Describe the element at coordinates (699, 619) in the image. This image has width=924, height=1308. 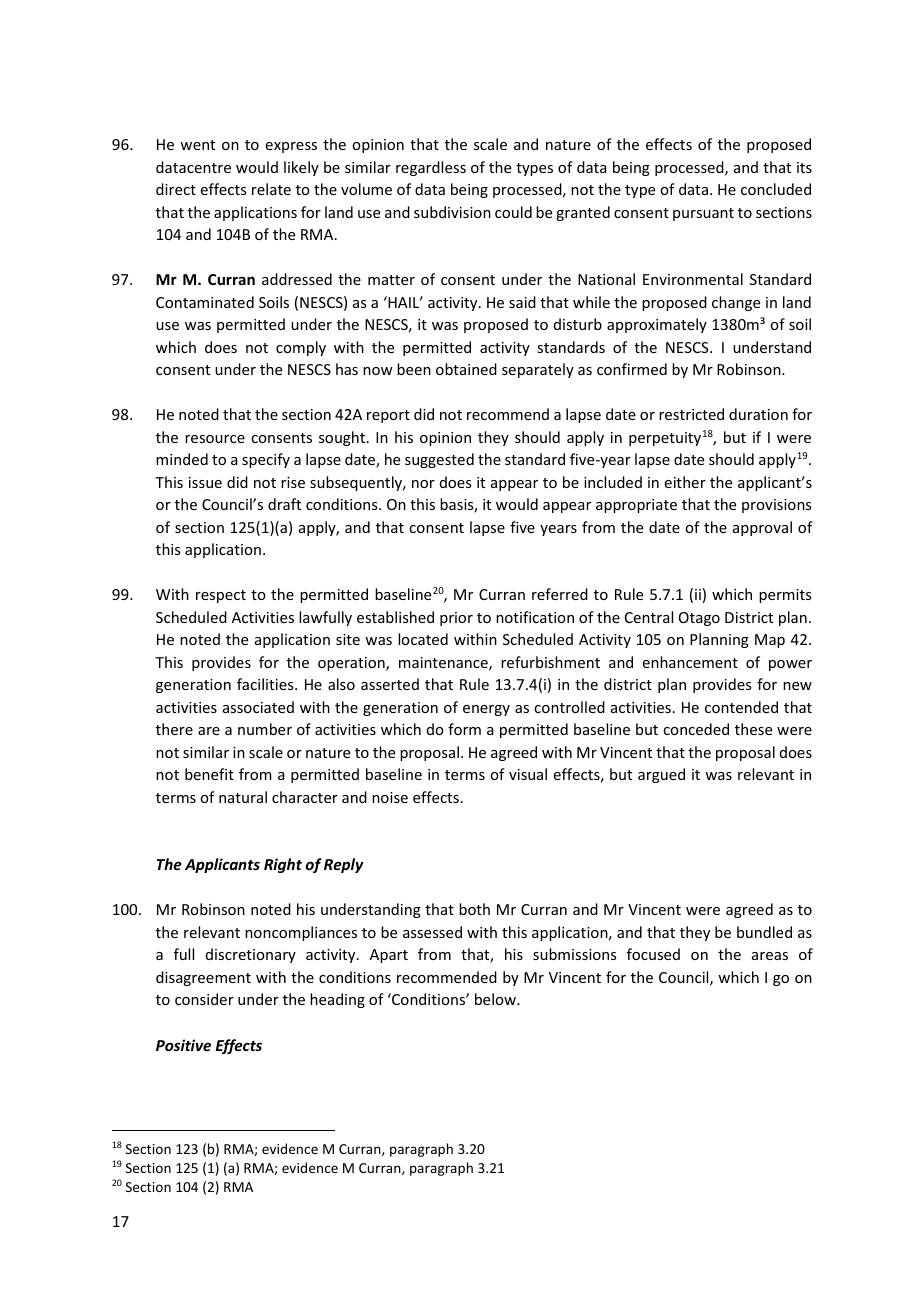
I see `Otago` at that location.
